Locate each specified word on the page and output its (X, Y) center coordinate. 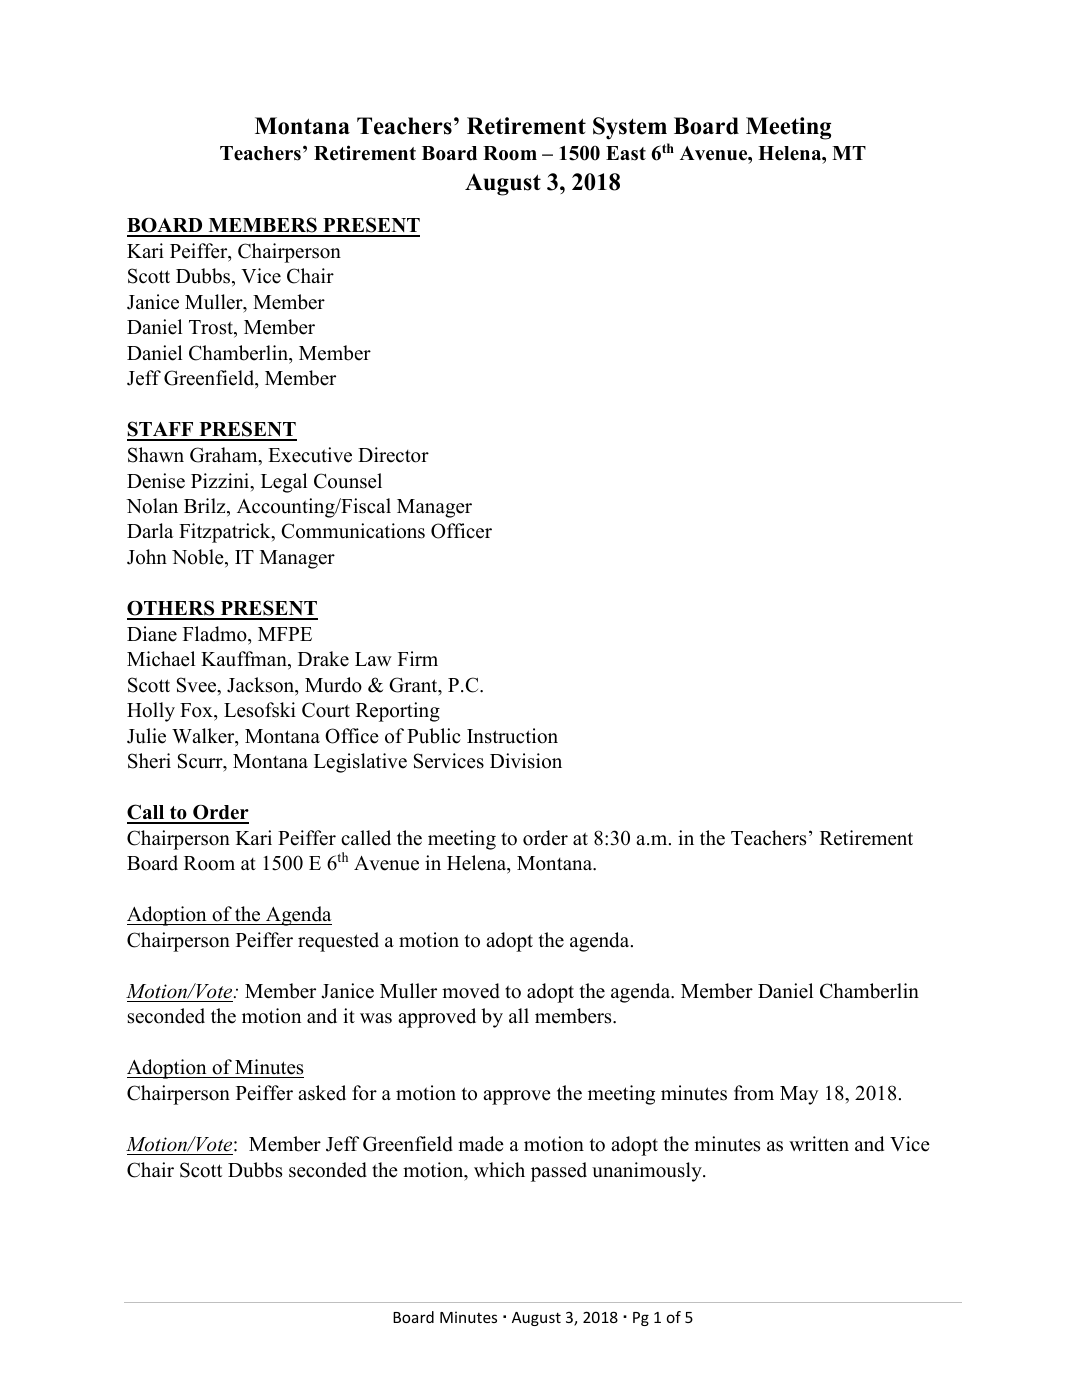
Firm (418, 658)
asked (322, 1093)
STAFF (161, 430)
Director (393, 455)
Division (526, 761)
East (626, 153)
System (630, 128)
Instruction (512, 736)
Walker (204, 737)
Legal (284, 483)
